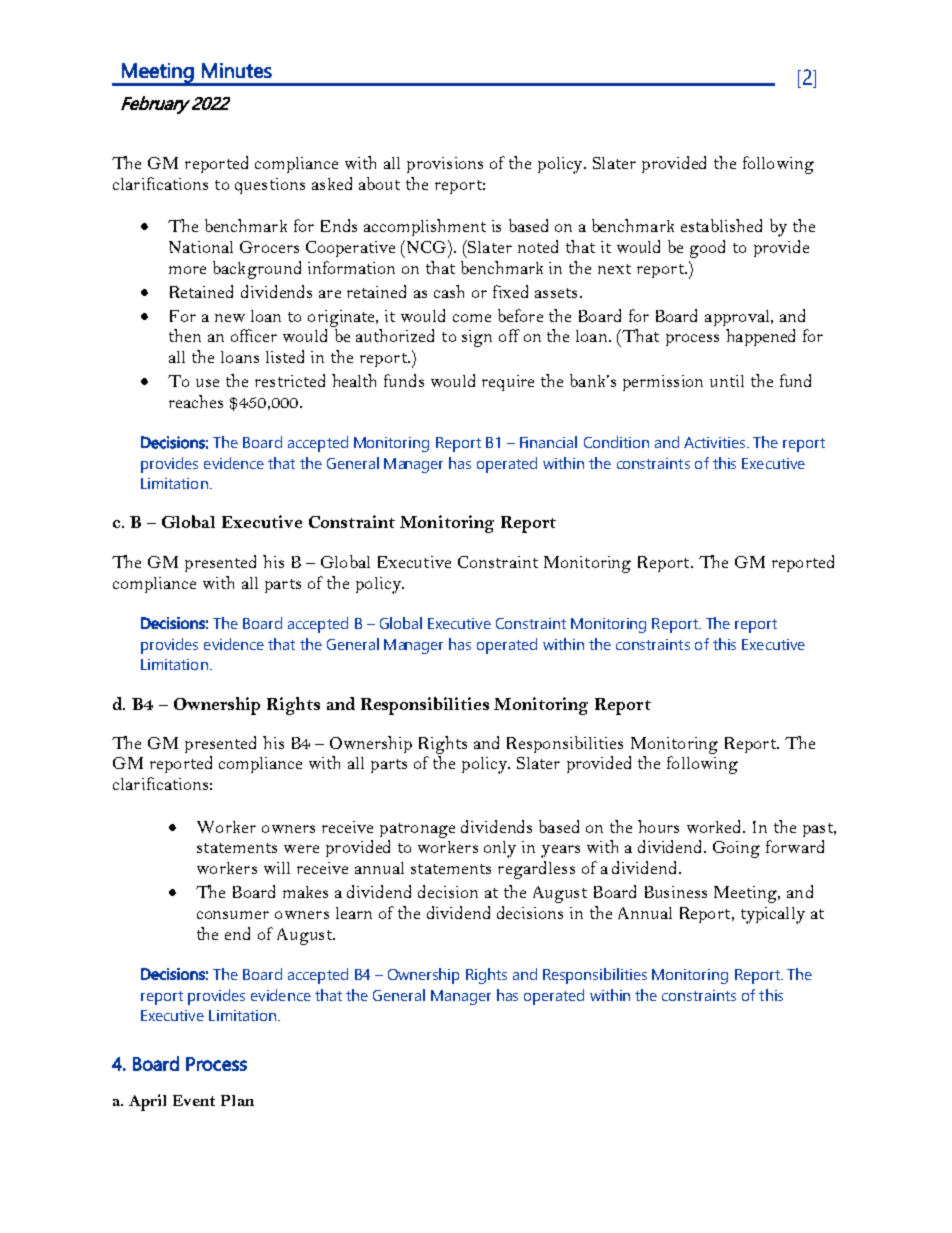 The width and height of the document is (952, 1233). What do you see at coordinates (237, 70) in the document?
I see `Minutes` at bounding box center [237, 70].
